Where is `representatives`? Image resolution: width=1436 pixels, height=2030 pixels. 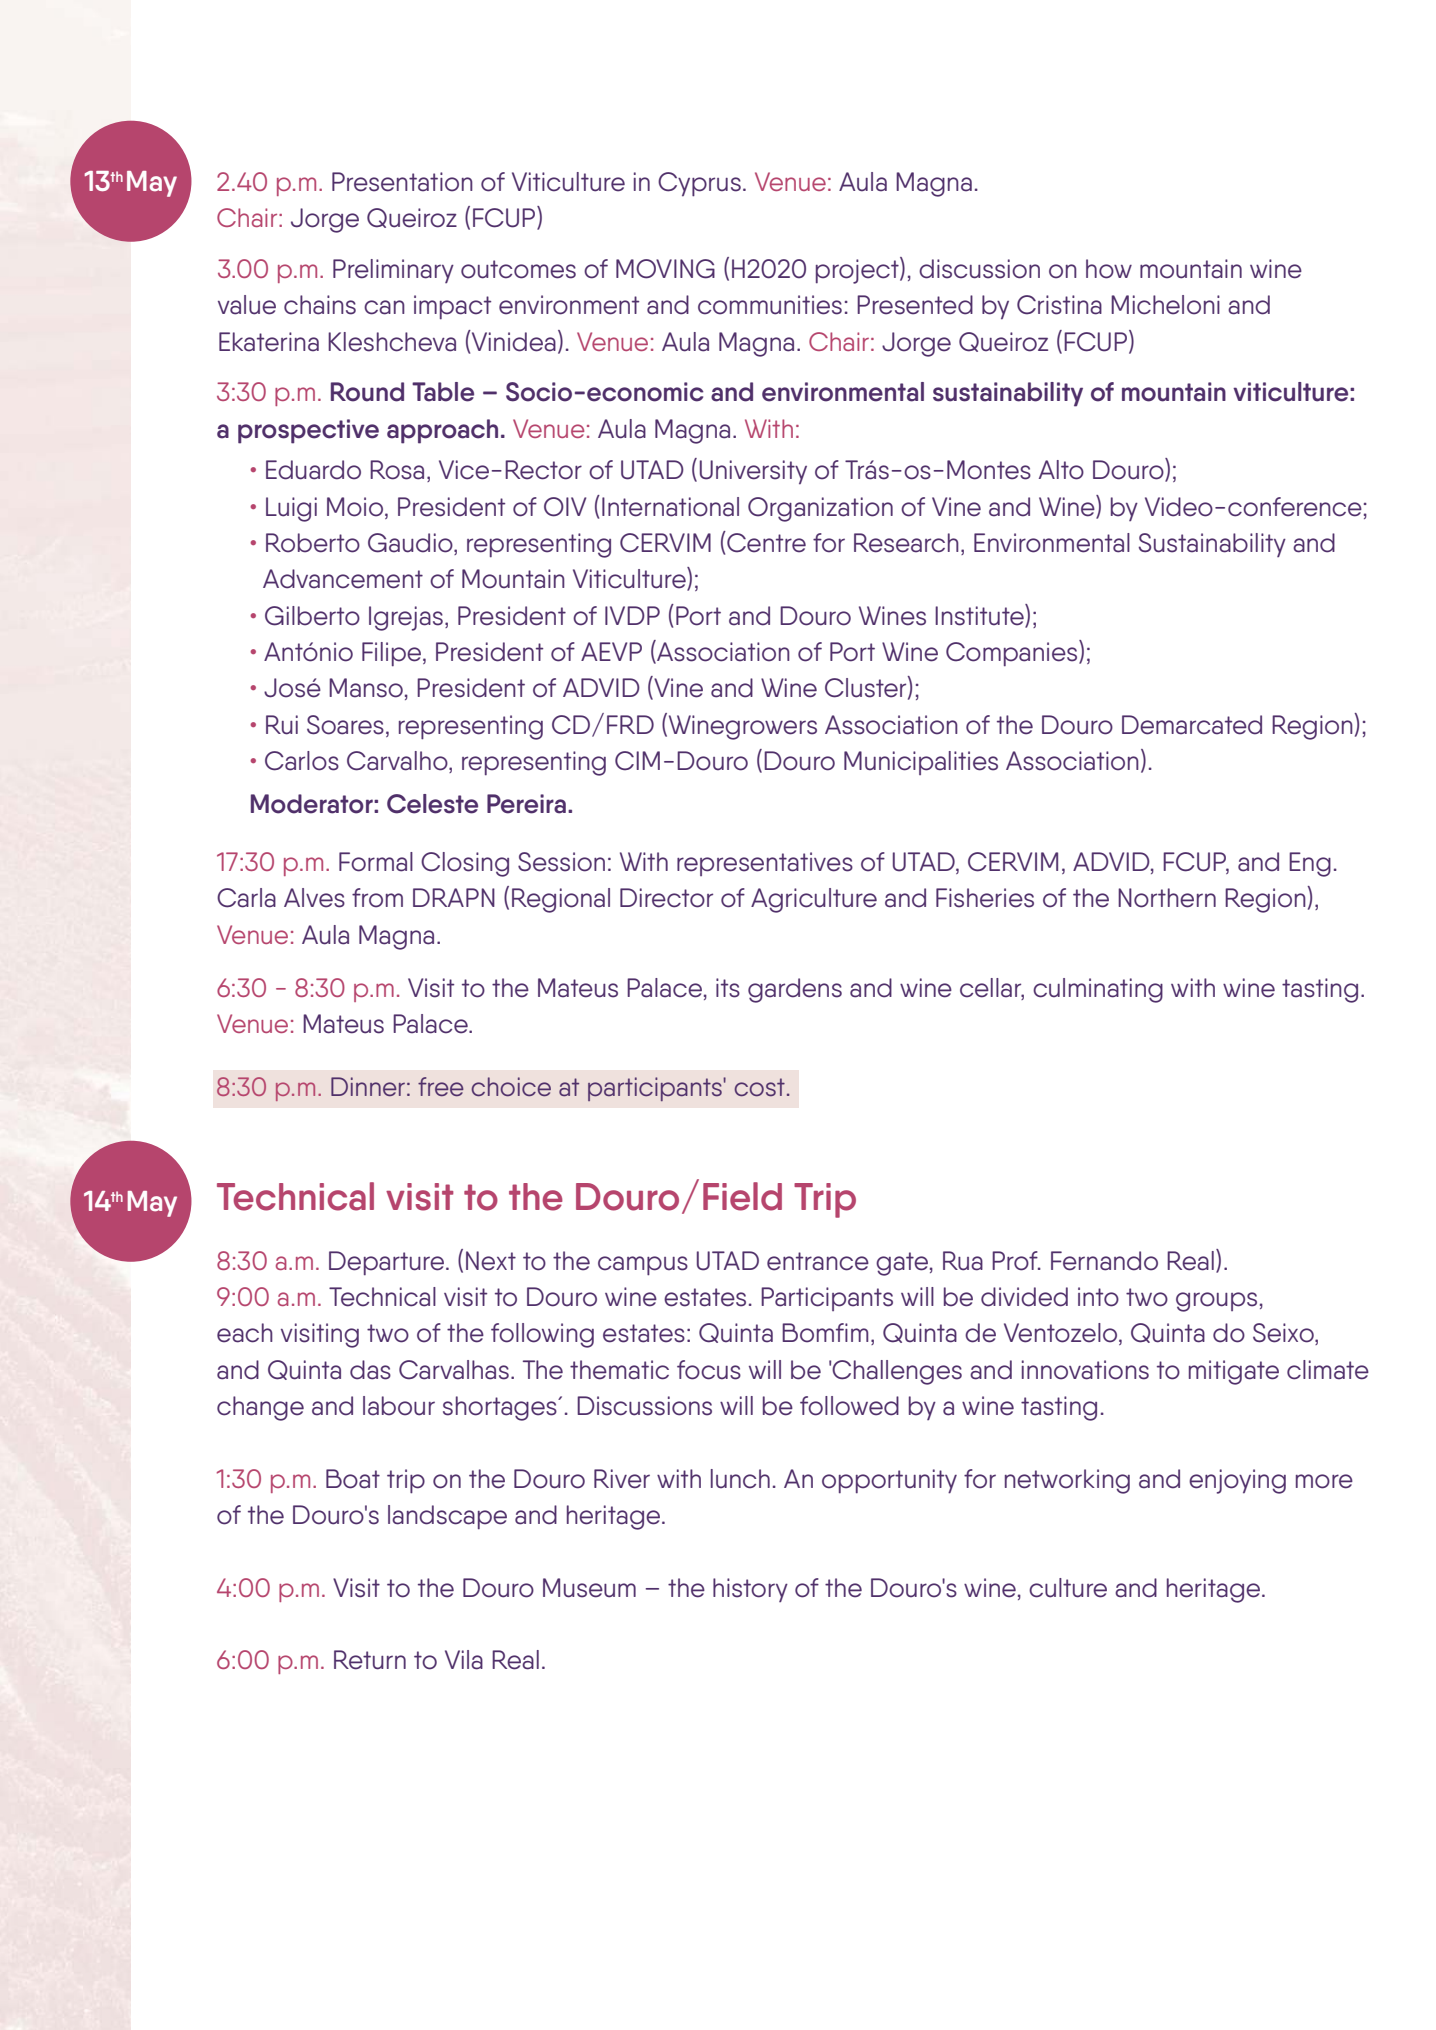 representatives is located at coordinates (765, 864).
